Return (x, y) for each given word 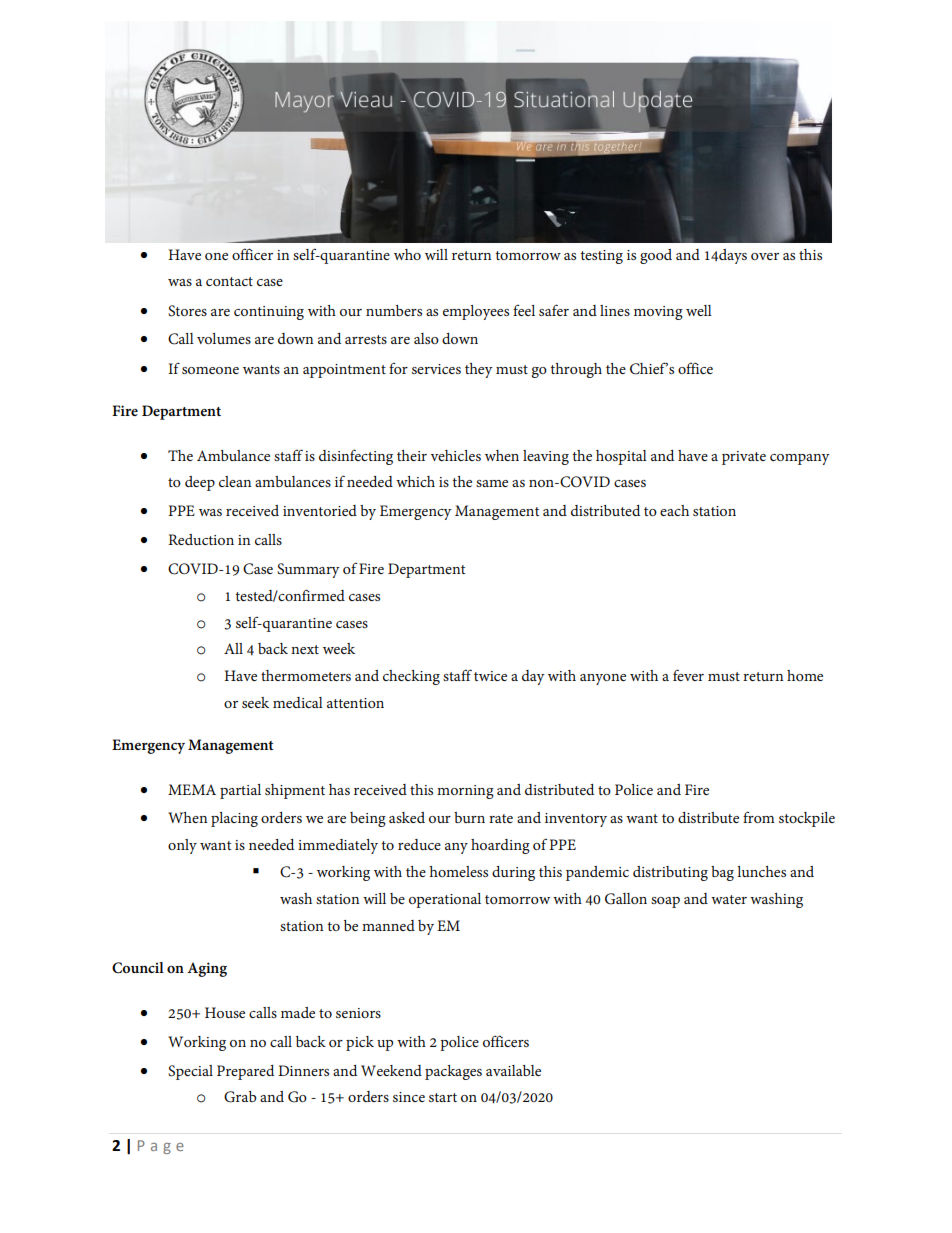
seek (255, 702)
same (492, 483)
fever (688, 675)
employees (476, 312)
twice (490, 676)
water (729, 899)
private (744, 458)
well (699, 310)
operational (445, 900)
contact (229, 281)
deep (200, 483)
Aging (207, 969)
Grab (240, 1097)
